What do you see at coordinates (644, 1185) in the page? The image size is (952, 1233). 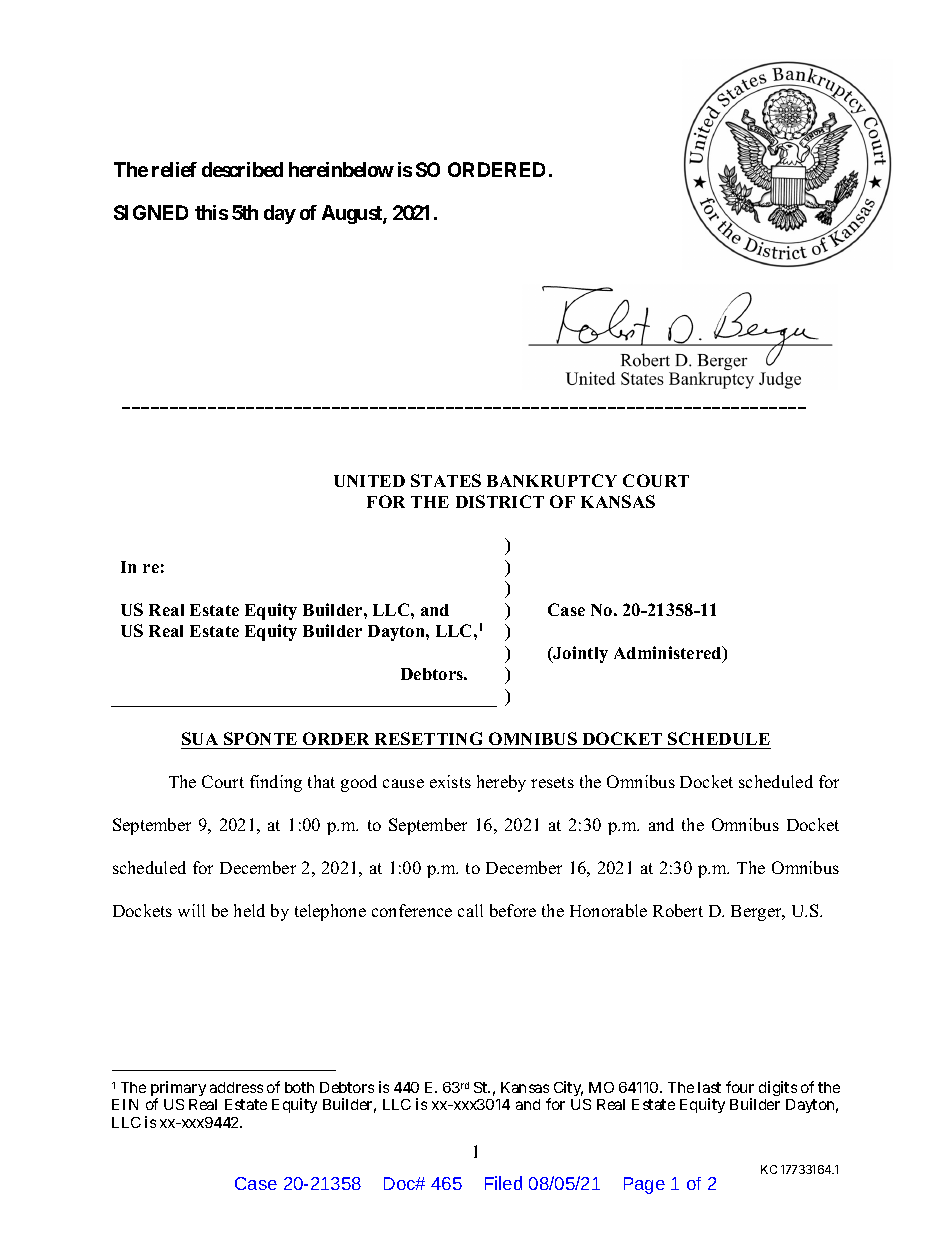 I see `Page` at bounding box center [644, 1185].
